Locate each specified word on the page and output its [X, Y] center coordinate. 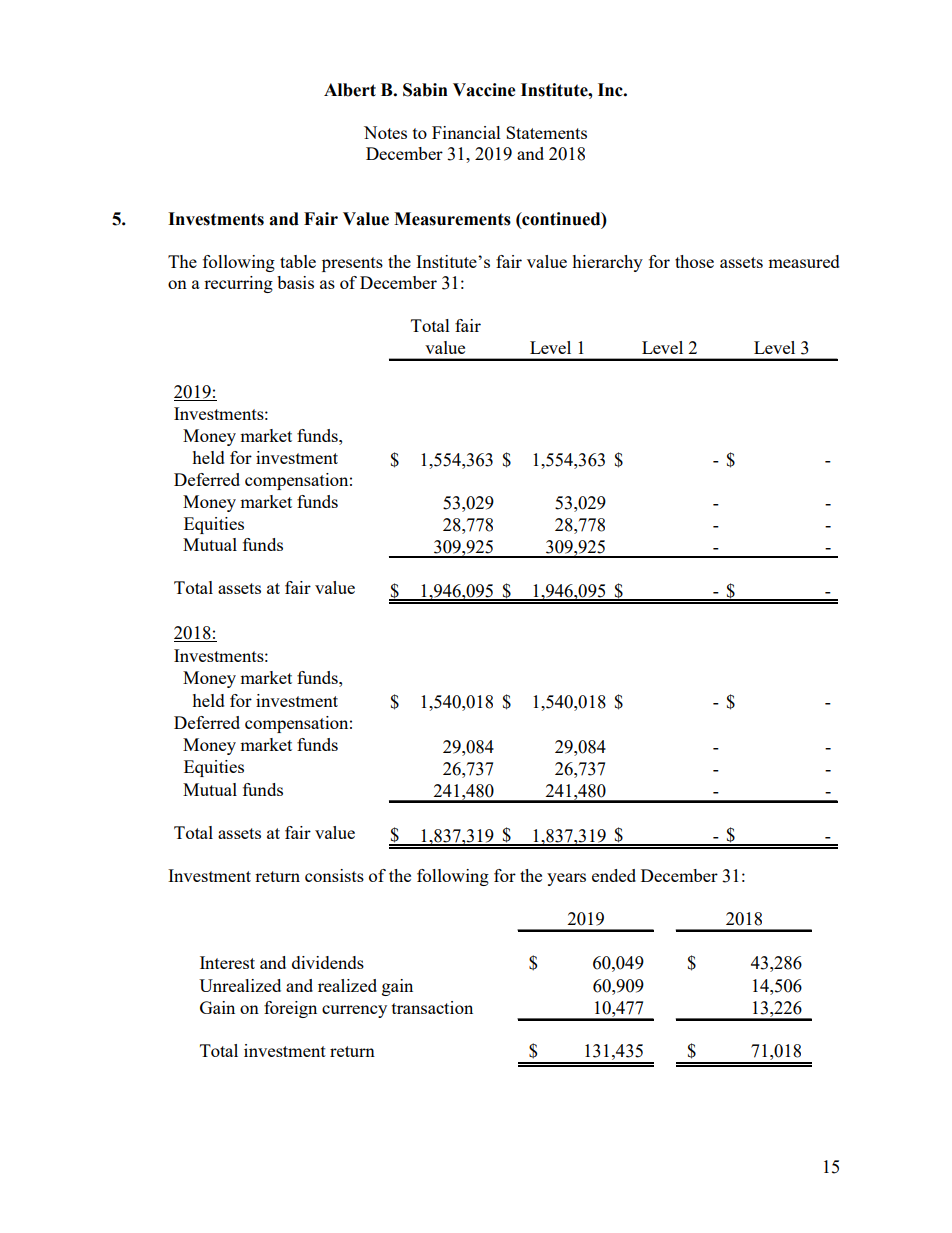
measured [804, 261]
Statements [546, 132]
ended [614, 875]
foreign [290, 1009]
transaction [432, 1007]
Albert [350, 90]
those [694, 261]
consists [334, 875]
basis [295, 282]
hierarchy [607, 263]
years [566, 879]
